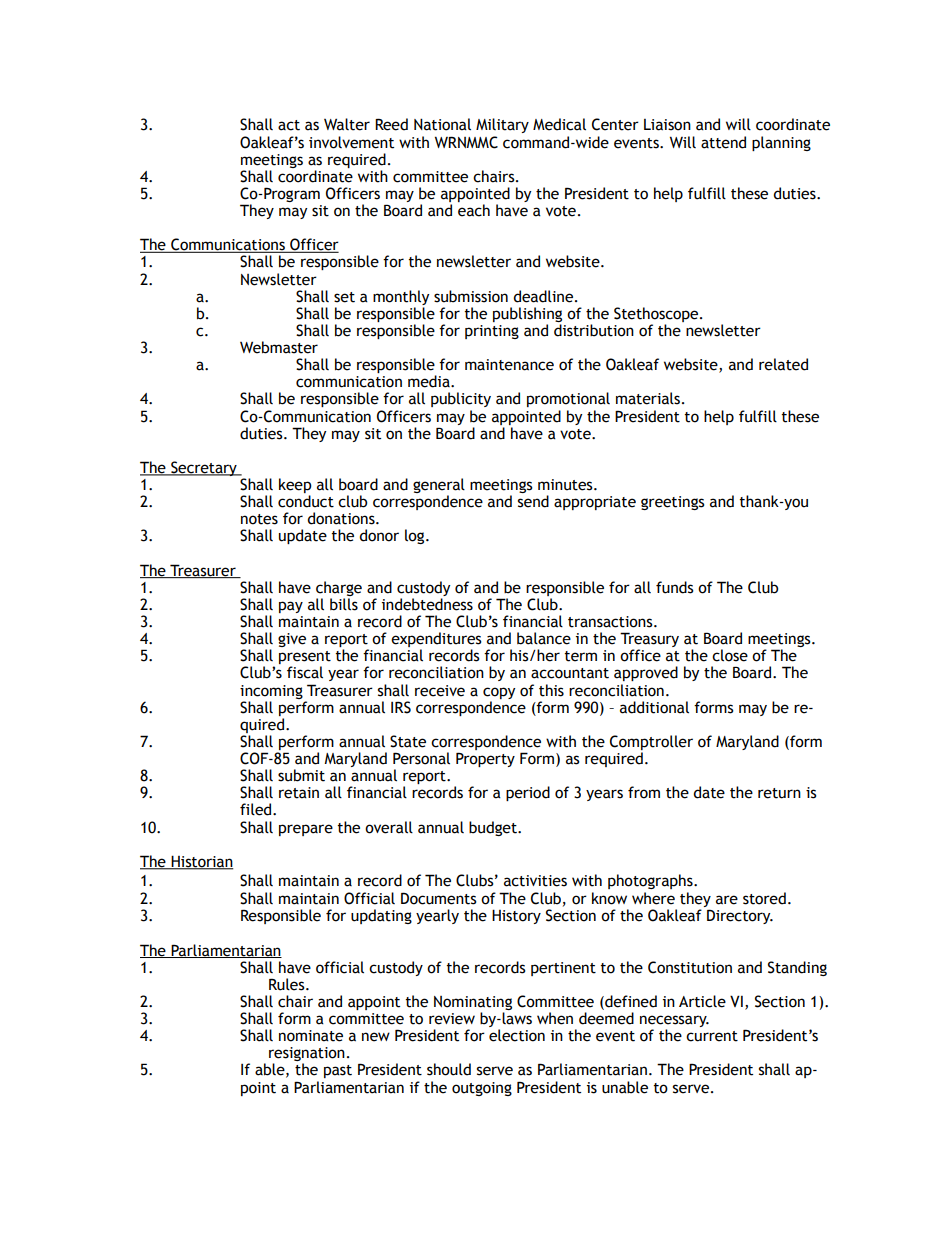  Describe the element at coordinates (764, 898) in the screenshot. I see `stored` at that location.
